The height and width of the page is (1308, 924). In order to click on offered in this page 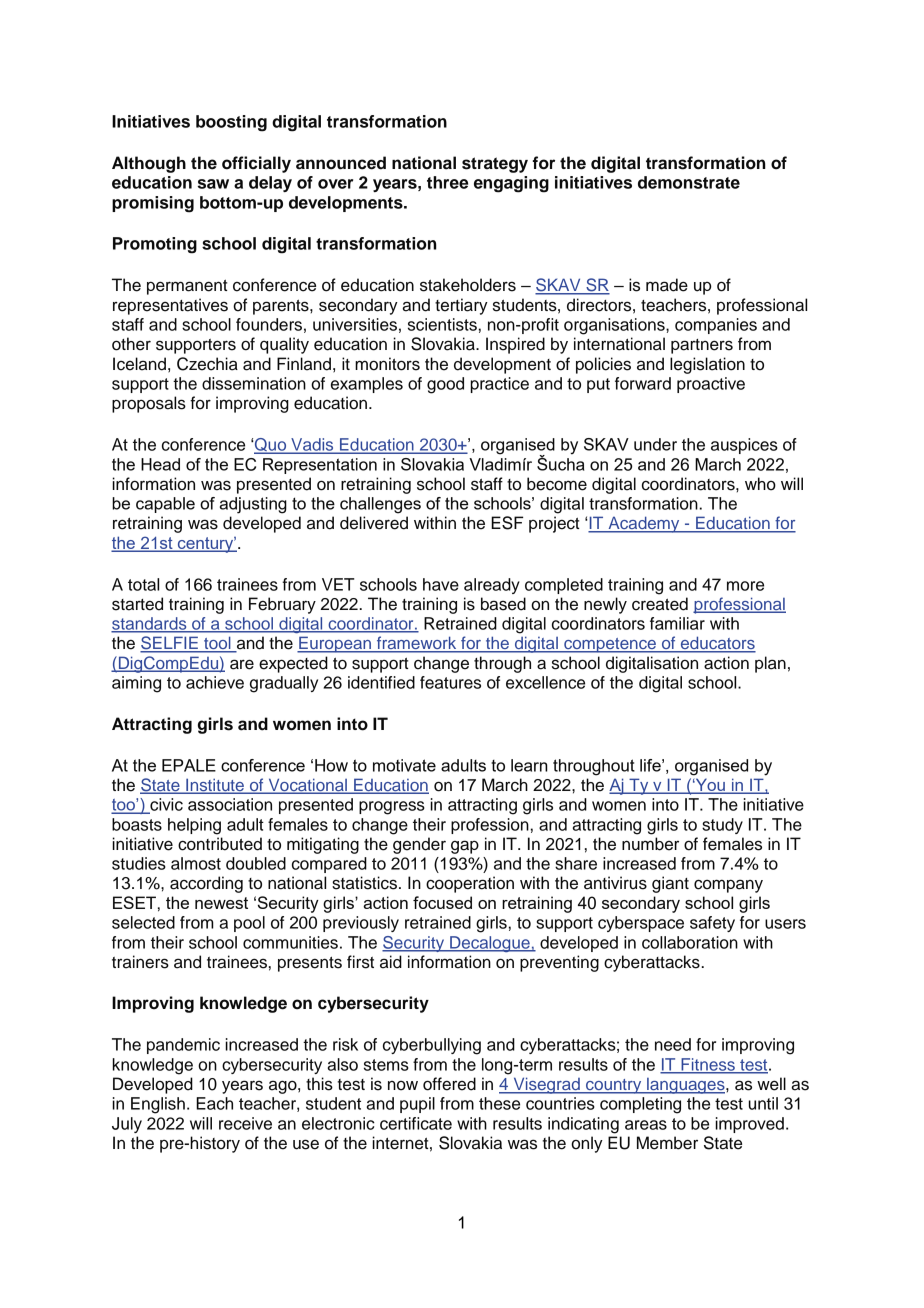, I will do `click(449, 1084)`.
